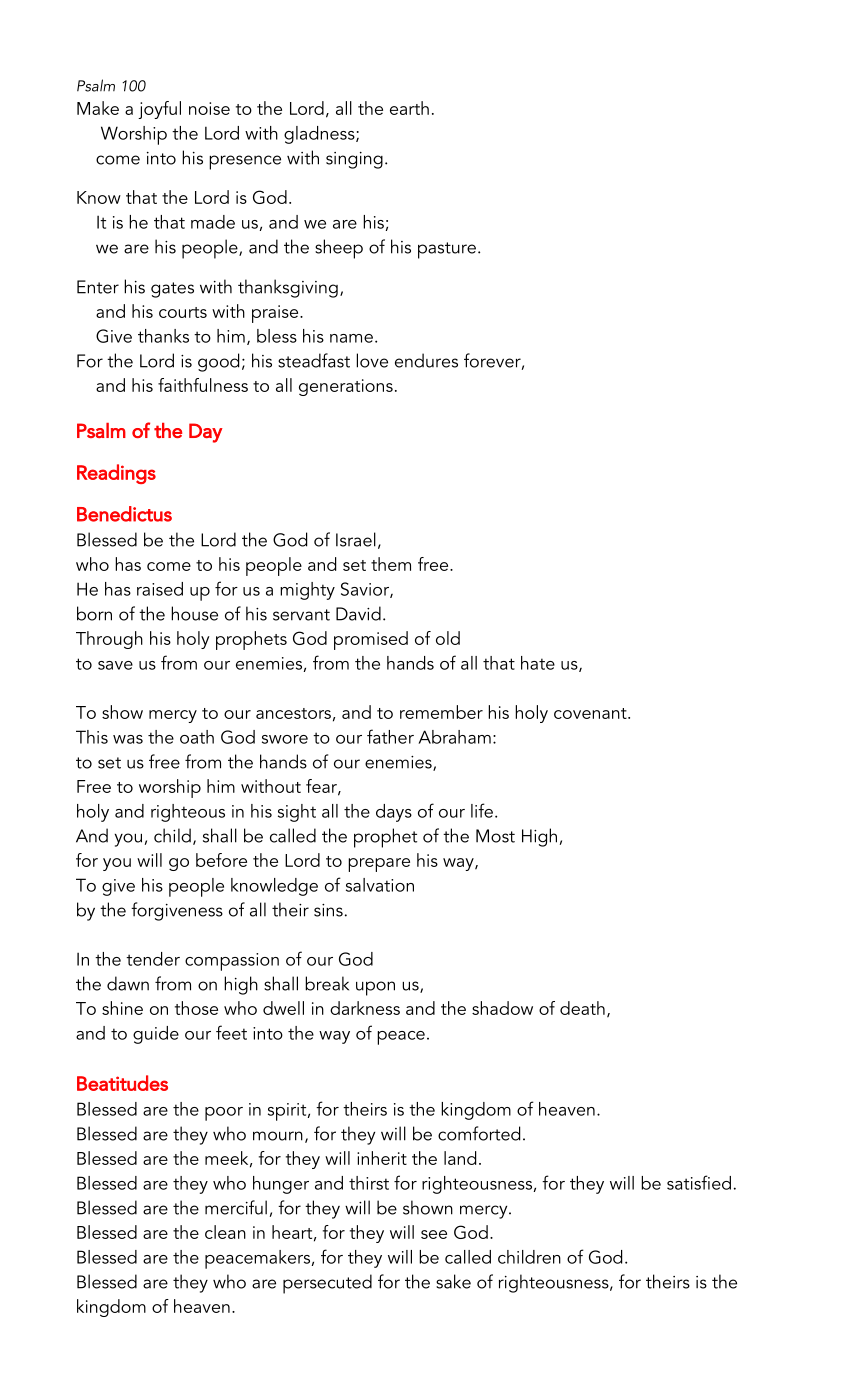  Describe the element at coordinates (225, 1232) in the page. I see `clean` at that location.
